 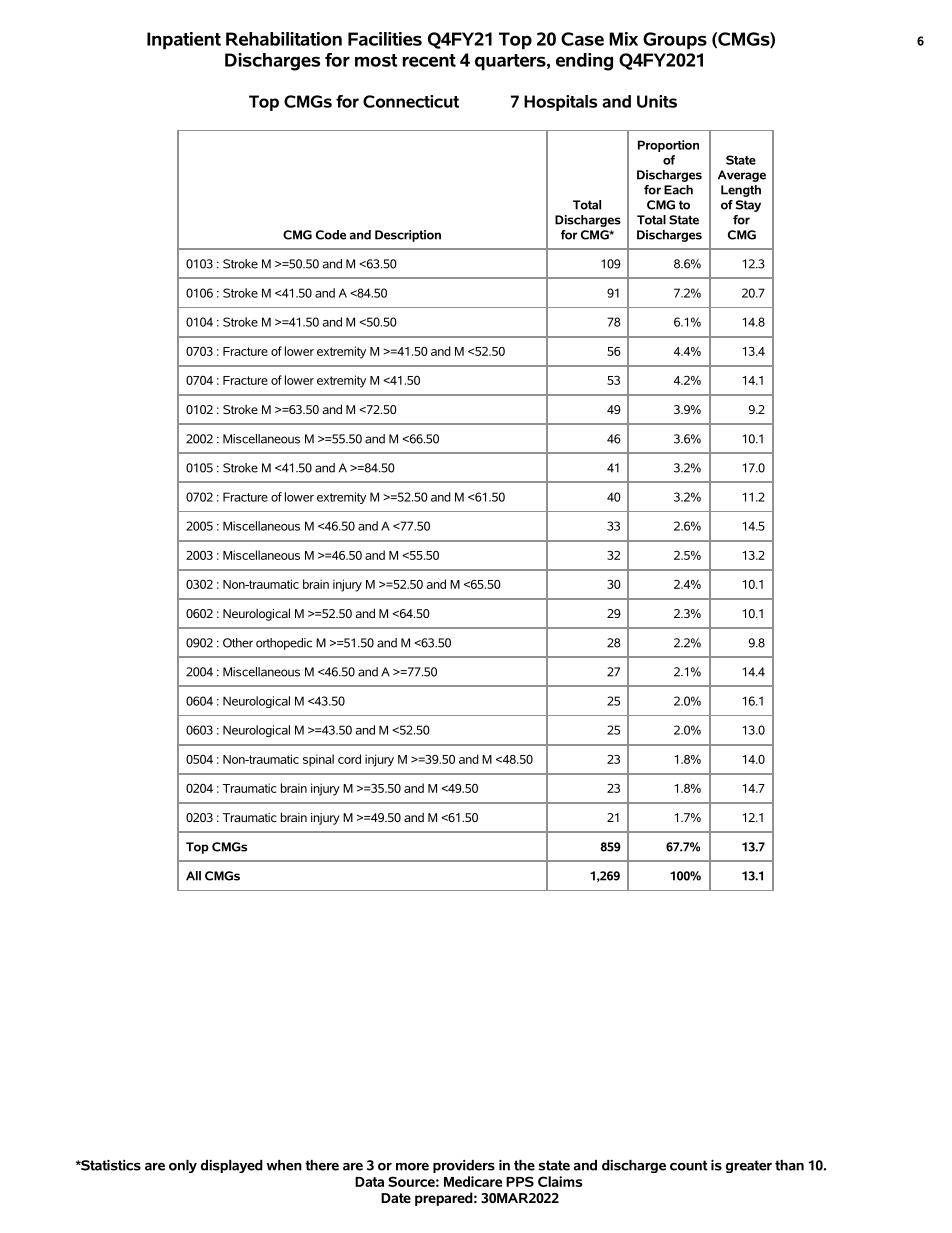 I want to click on Other, so click(x=238, y=643).
